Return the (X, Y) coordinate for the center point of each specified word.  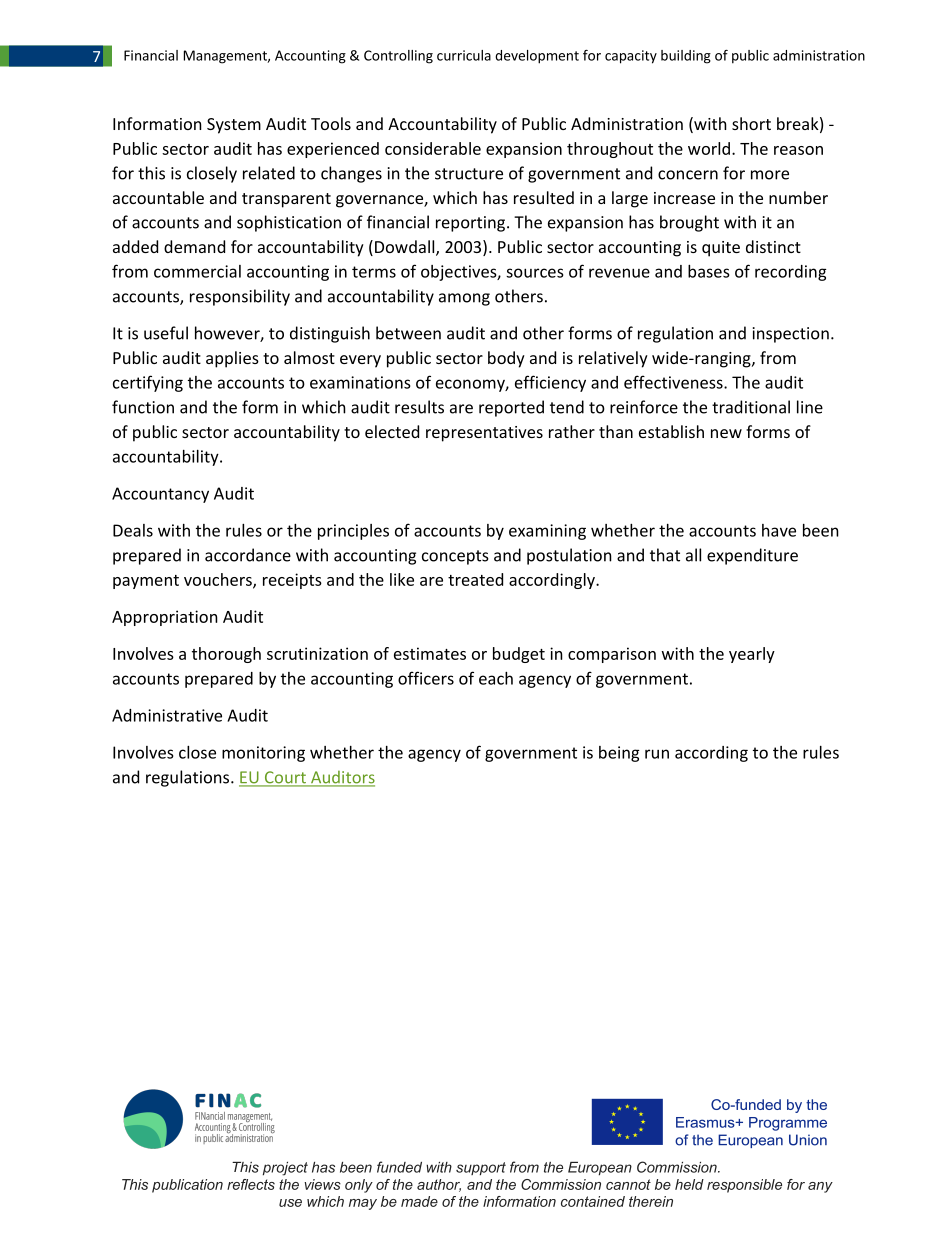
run (657, 754)
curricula (464, 55)
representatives (484, 434)
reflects (251, 1184)
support (481, 1168)
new (726, 433)
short (751, 123)
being (619, 754)
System (234, 126)
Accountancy (160, 495)
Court (285, 778)
